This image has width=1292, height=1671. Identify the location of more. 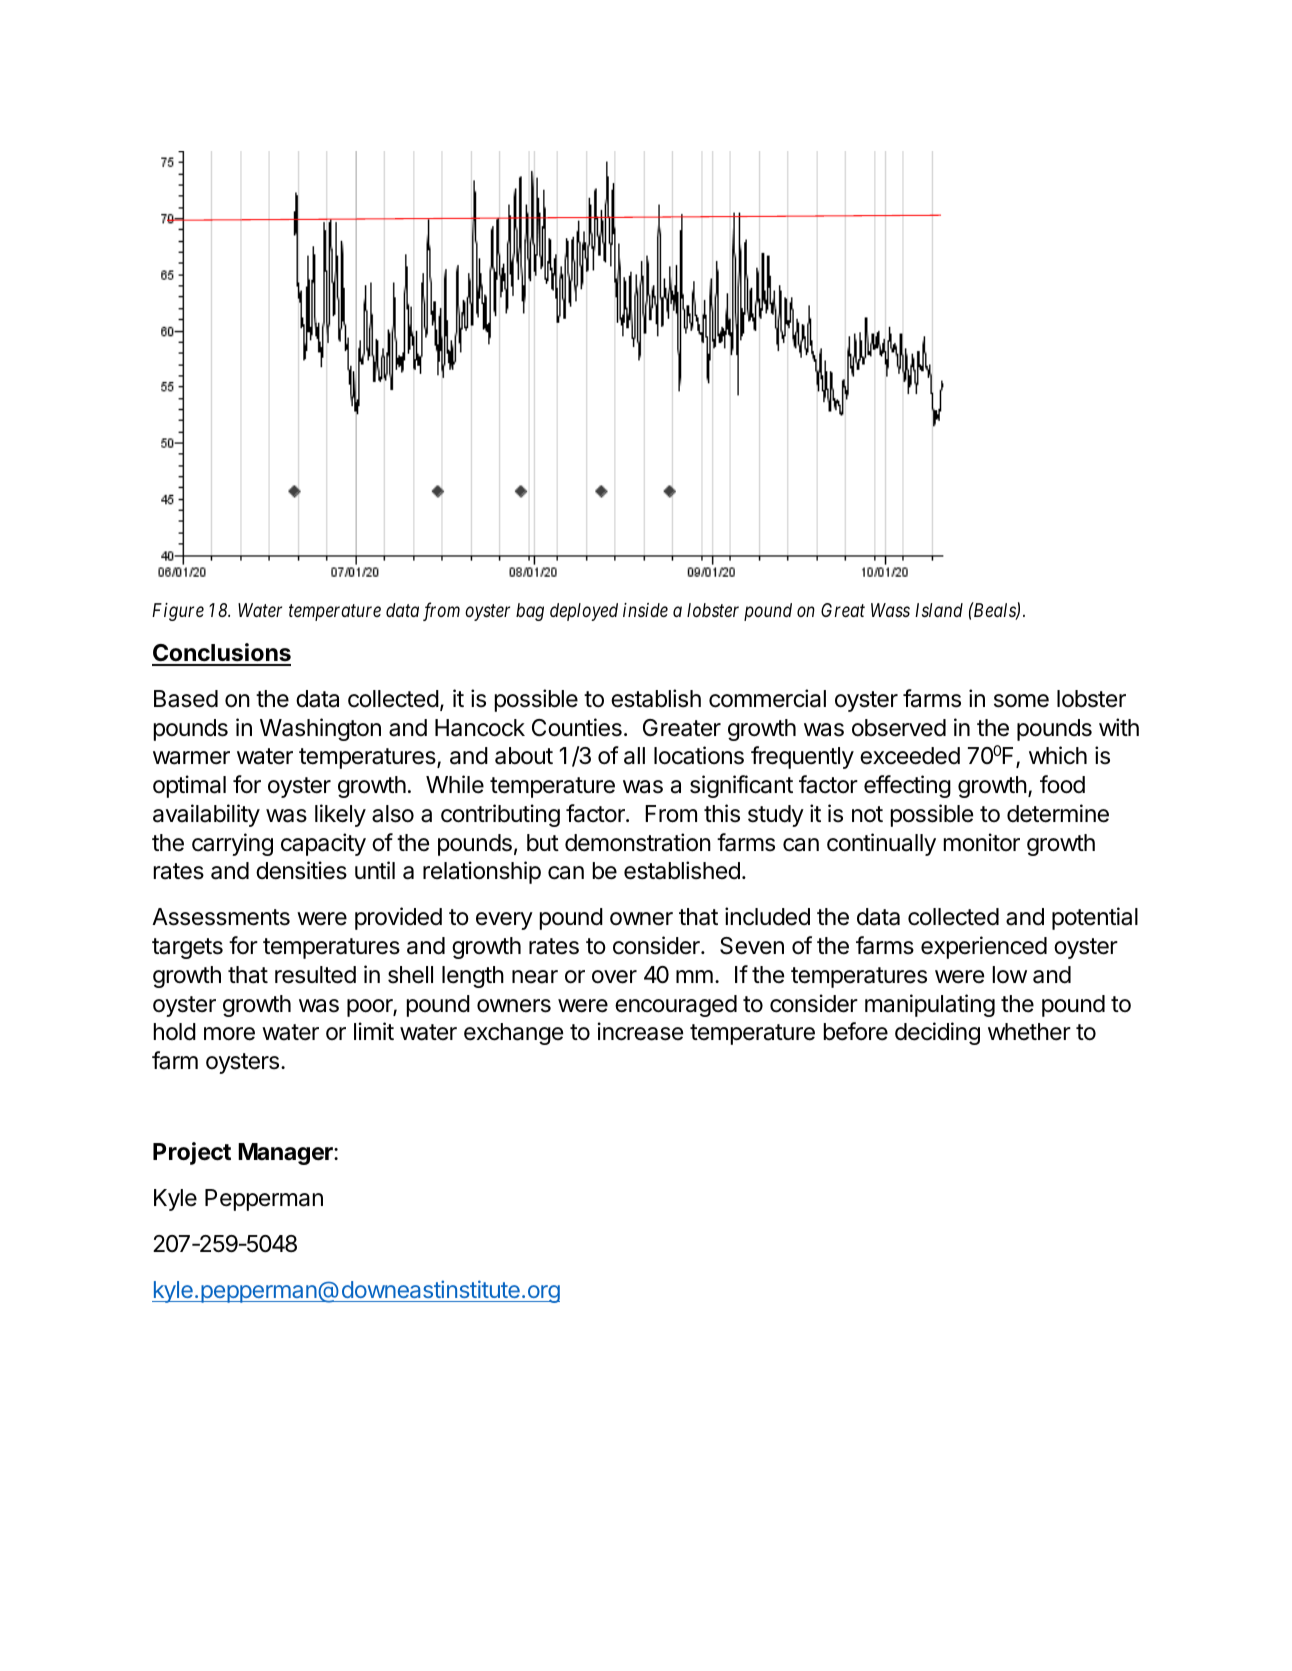
(229, 1034).
